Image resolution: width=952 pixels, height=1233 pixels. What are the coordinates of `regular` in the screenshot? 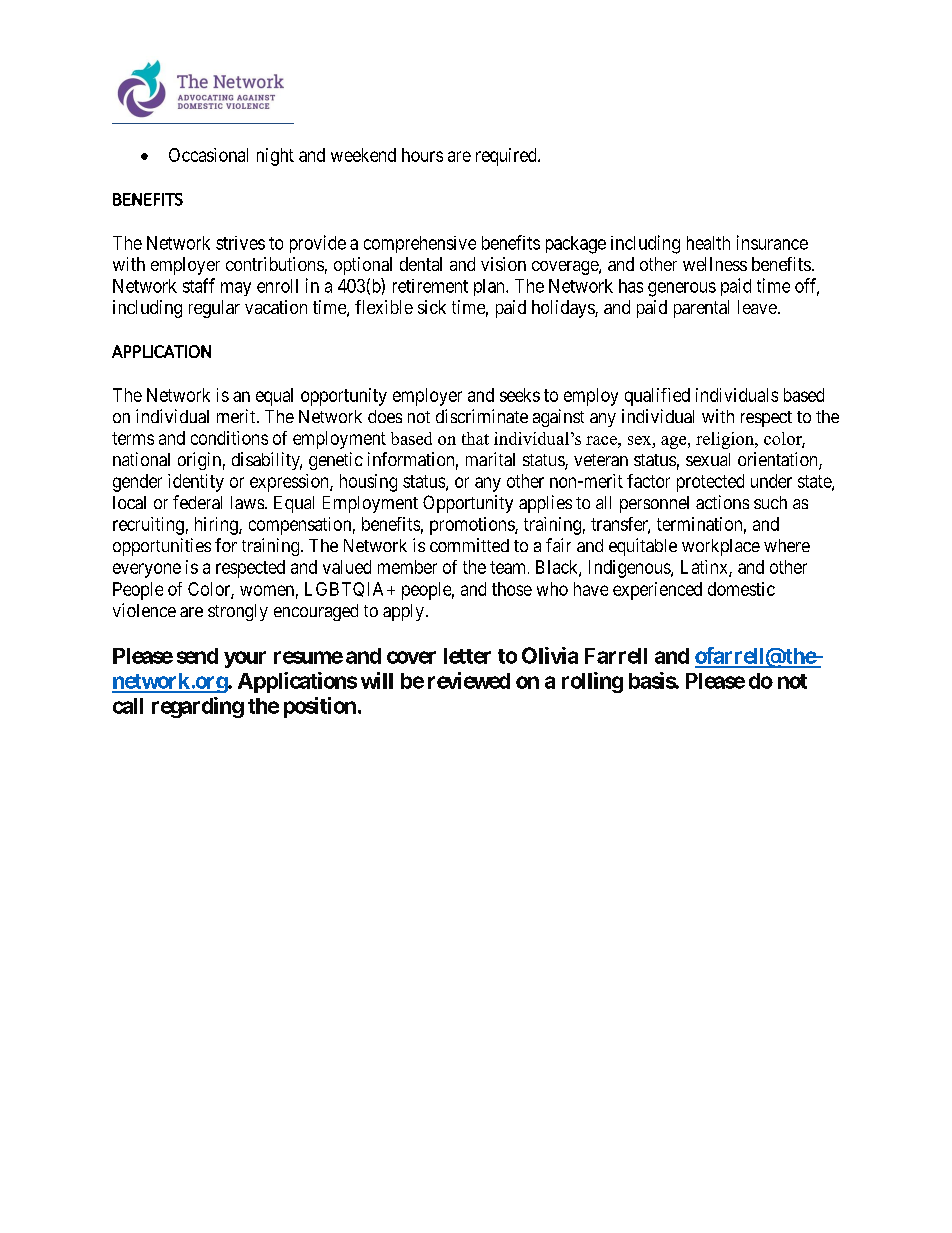 It's located at (214, 309).
